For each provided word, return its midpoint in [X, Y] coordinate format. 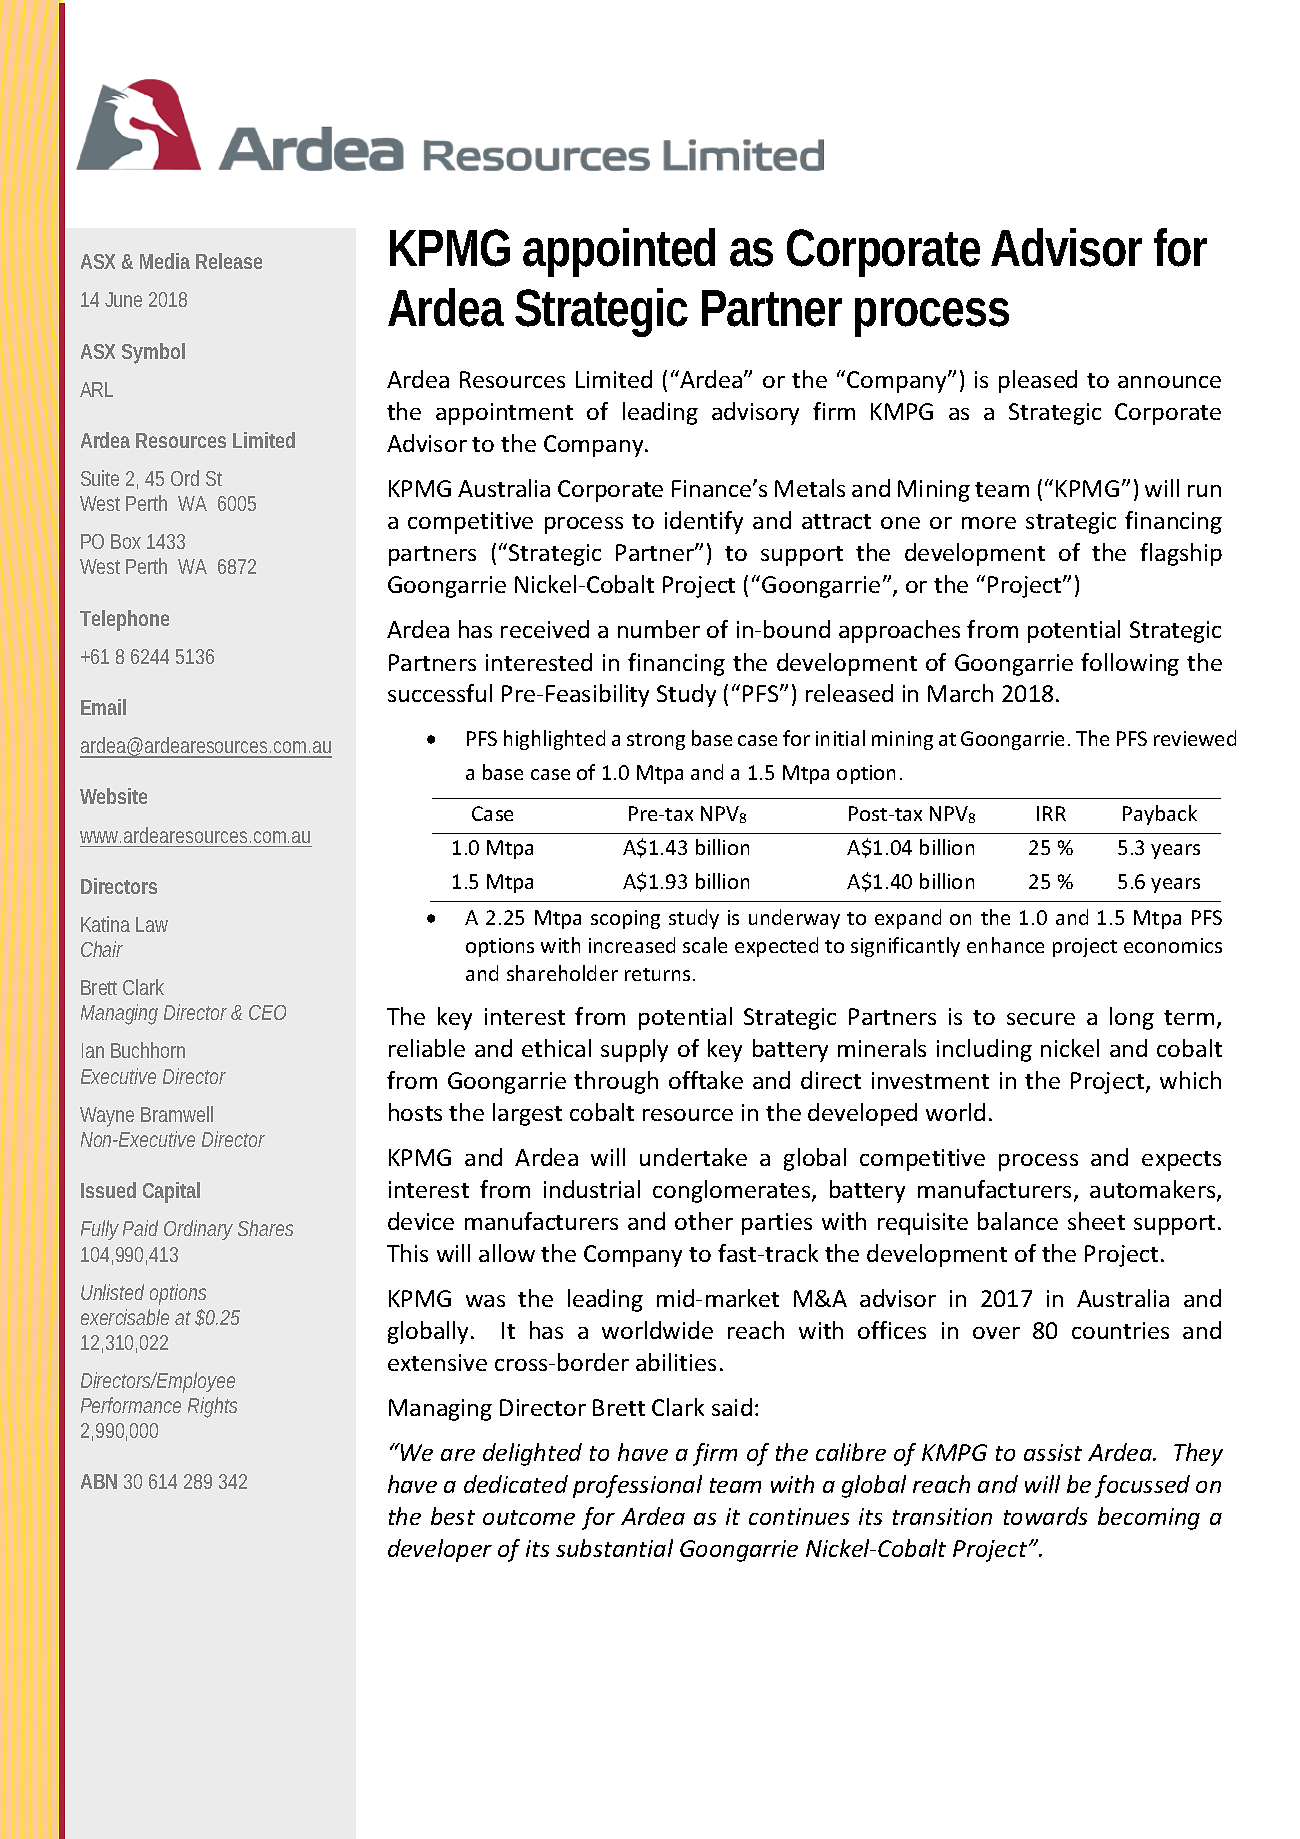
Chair [102, 949]
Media [165, 261]
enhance [1005, 945]
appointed [619, 252]
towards [1045, 1516]
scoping [625, 919]
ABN [99, 1481]
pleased [1038, 381]
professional [637, 1486]
